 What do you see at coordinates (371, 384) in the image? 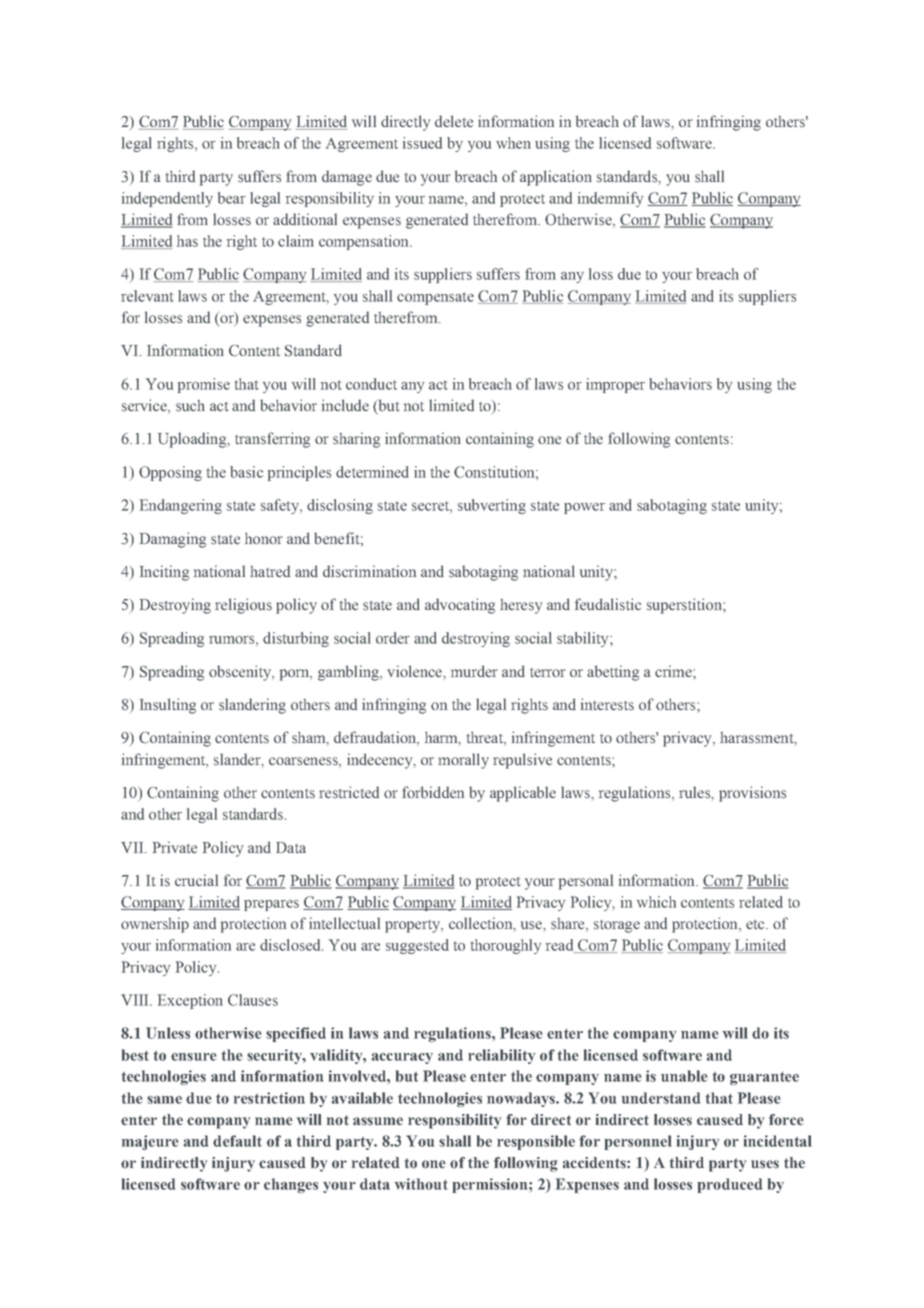
I see `conduct` at bounding box center [371, 384].
